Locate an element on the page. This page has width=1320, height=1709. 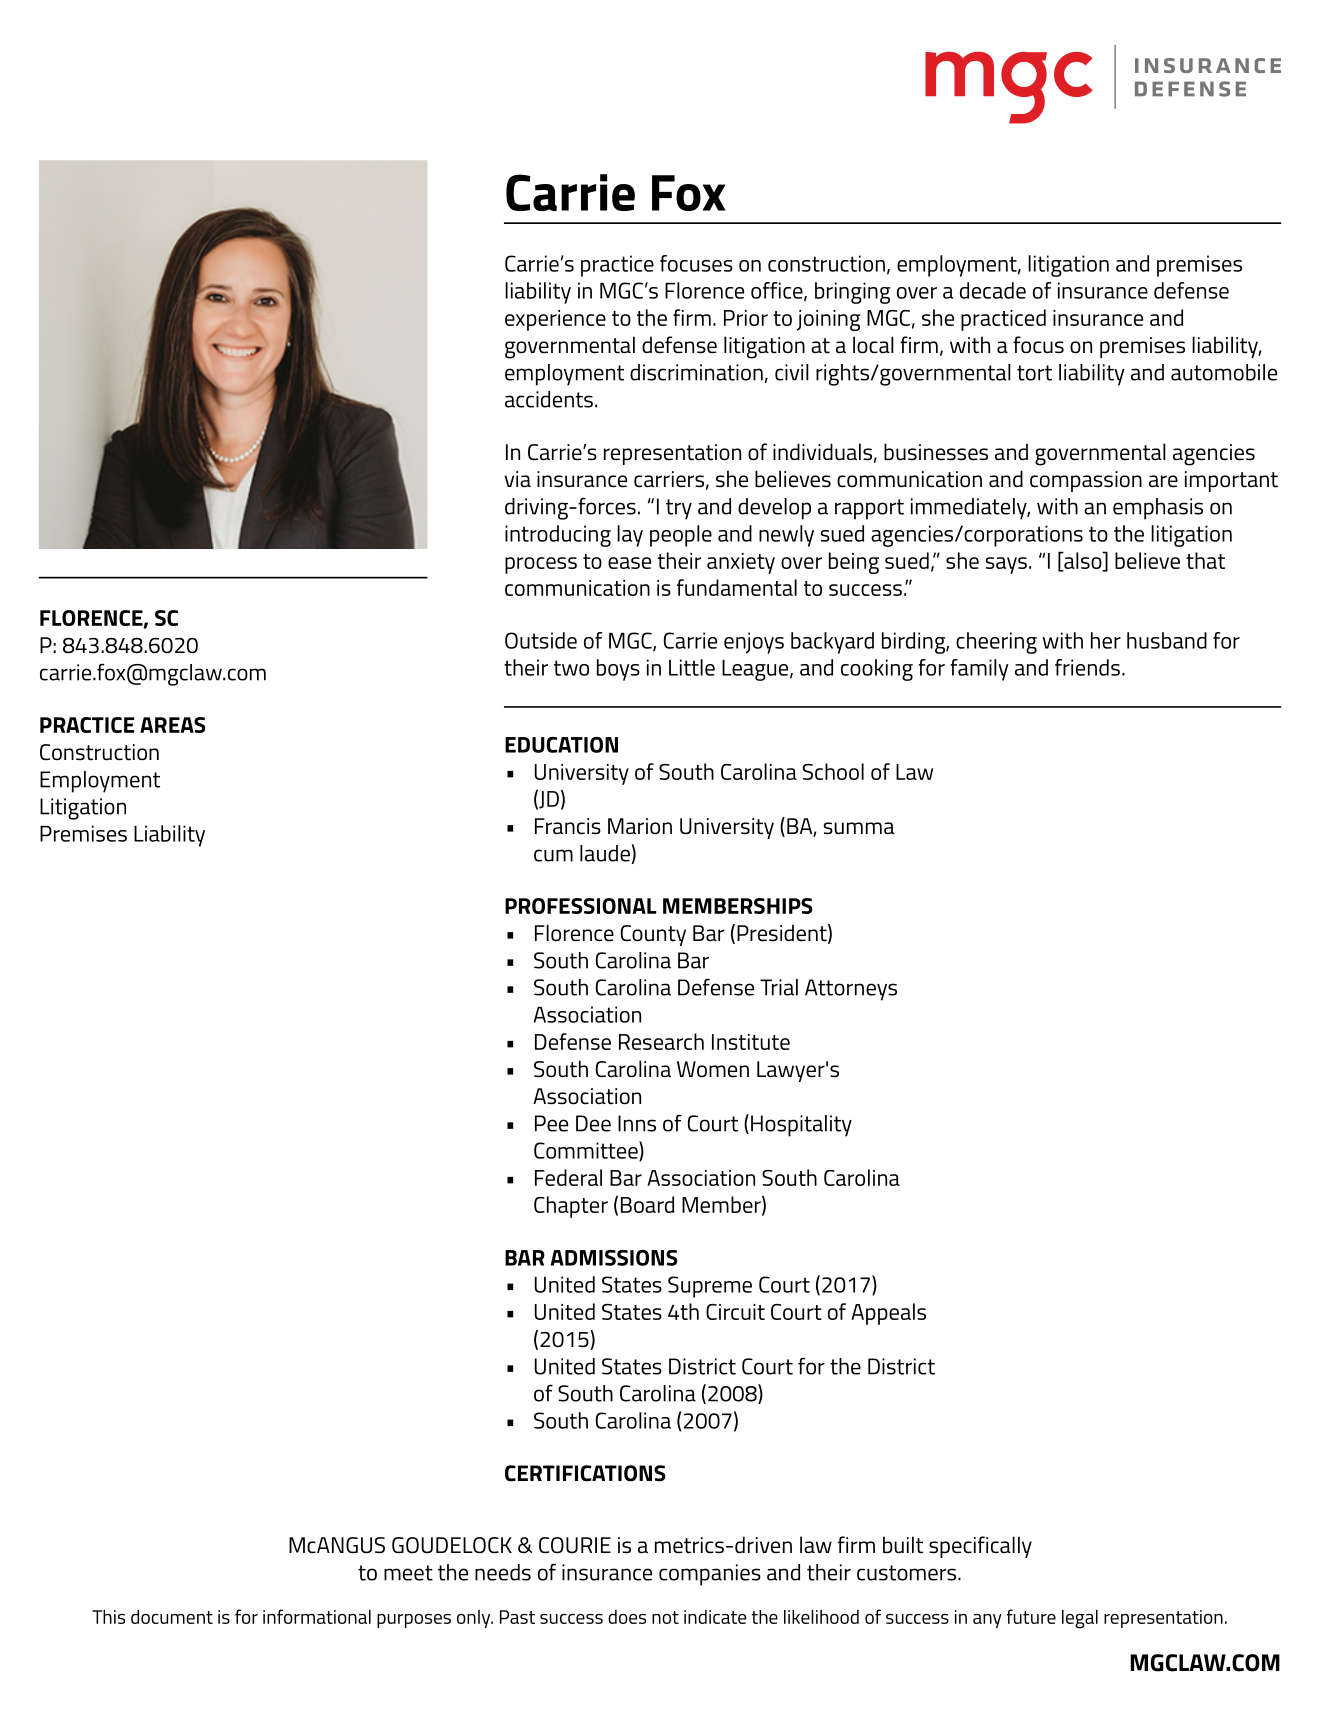
AREAS is located at coordinates (173, 725).
